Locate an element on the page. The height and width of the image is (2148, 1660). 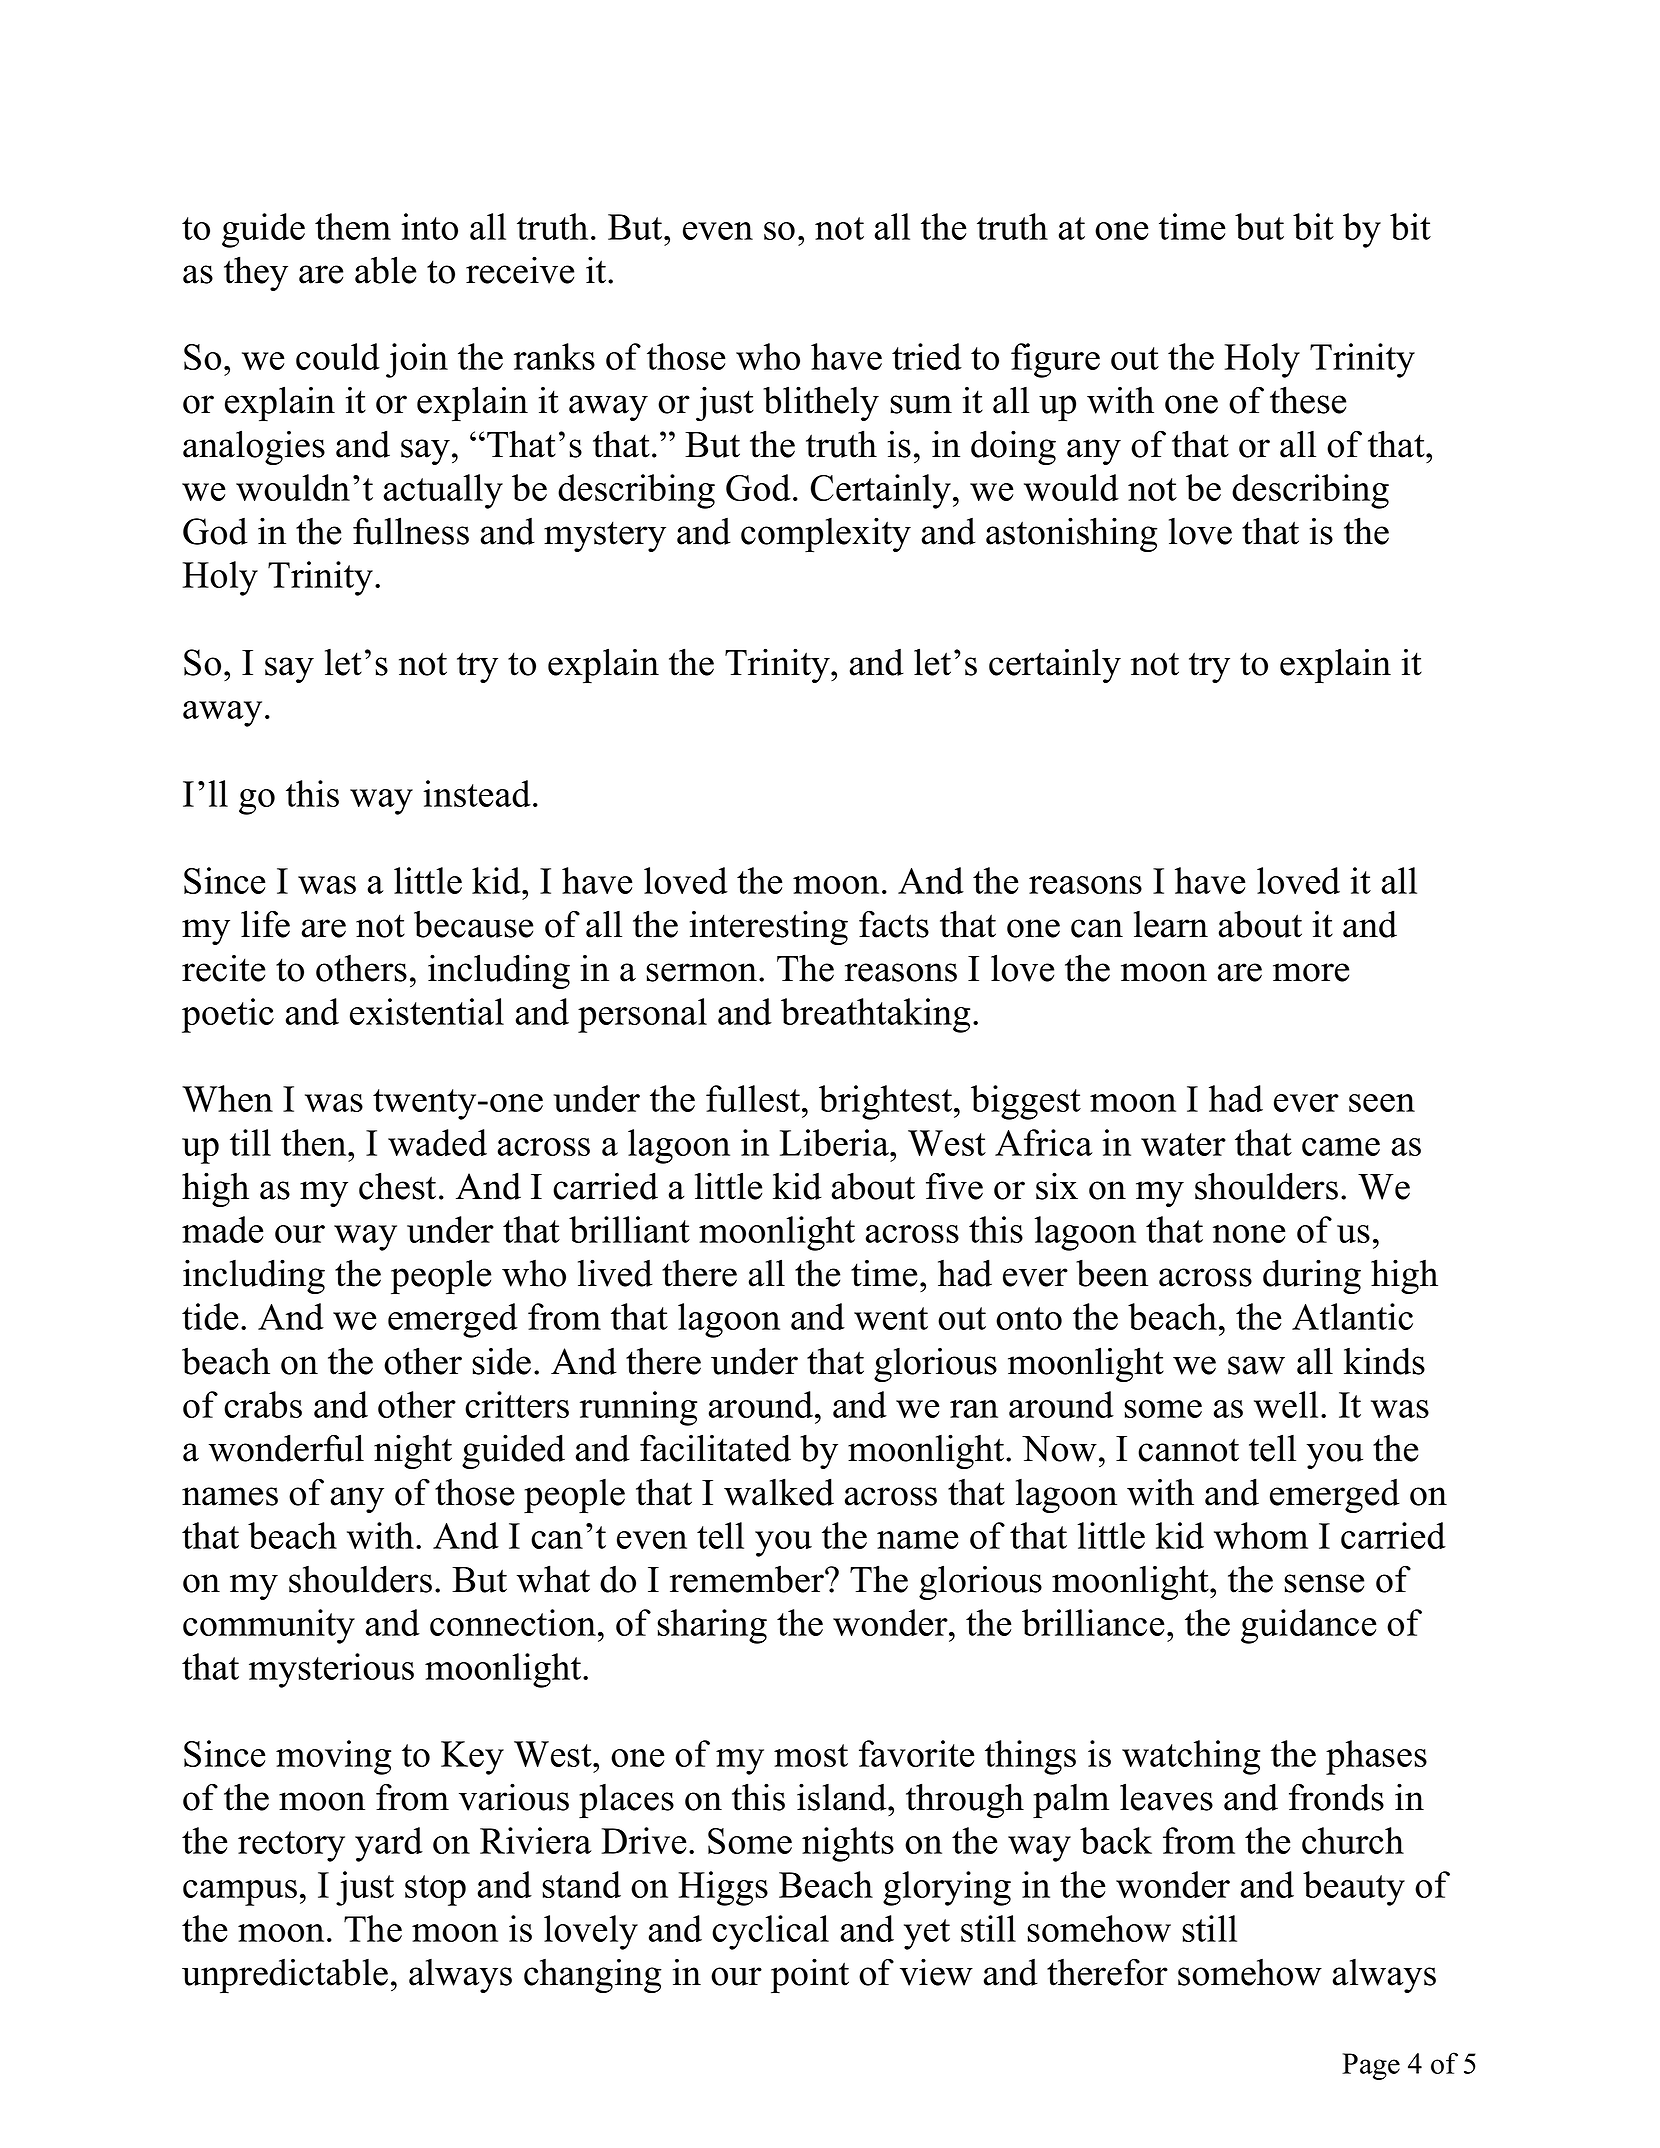
point is located at coordinates (810, 1975).
